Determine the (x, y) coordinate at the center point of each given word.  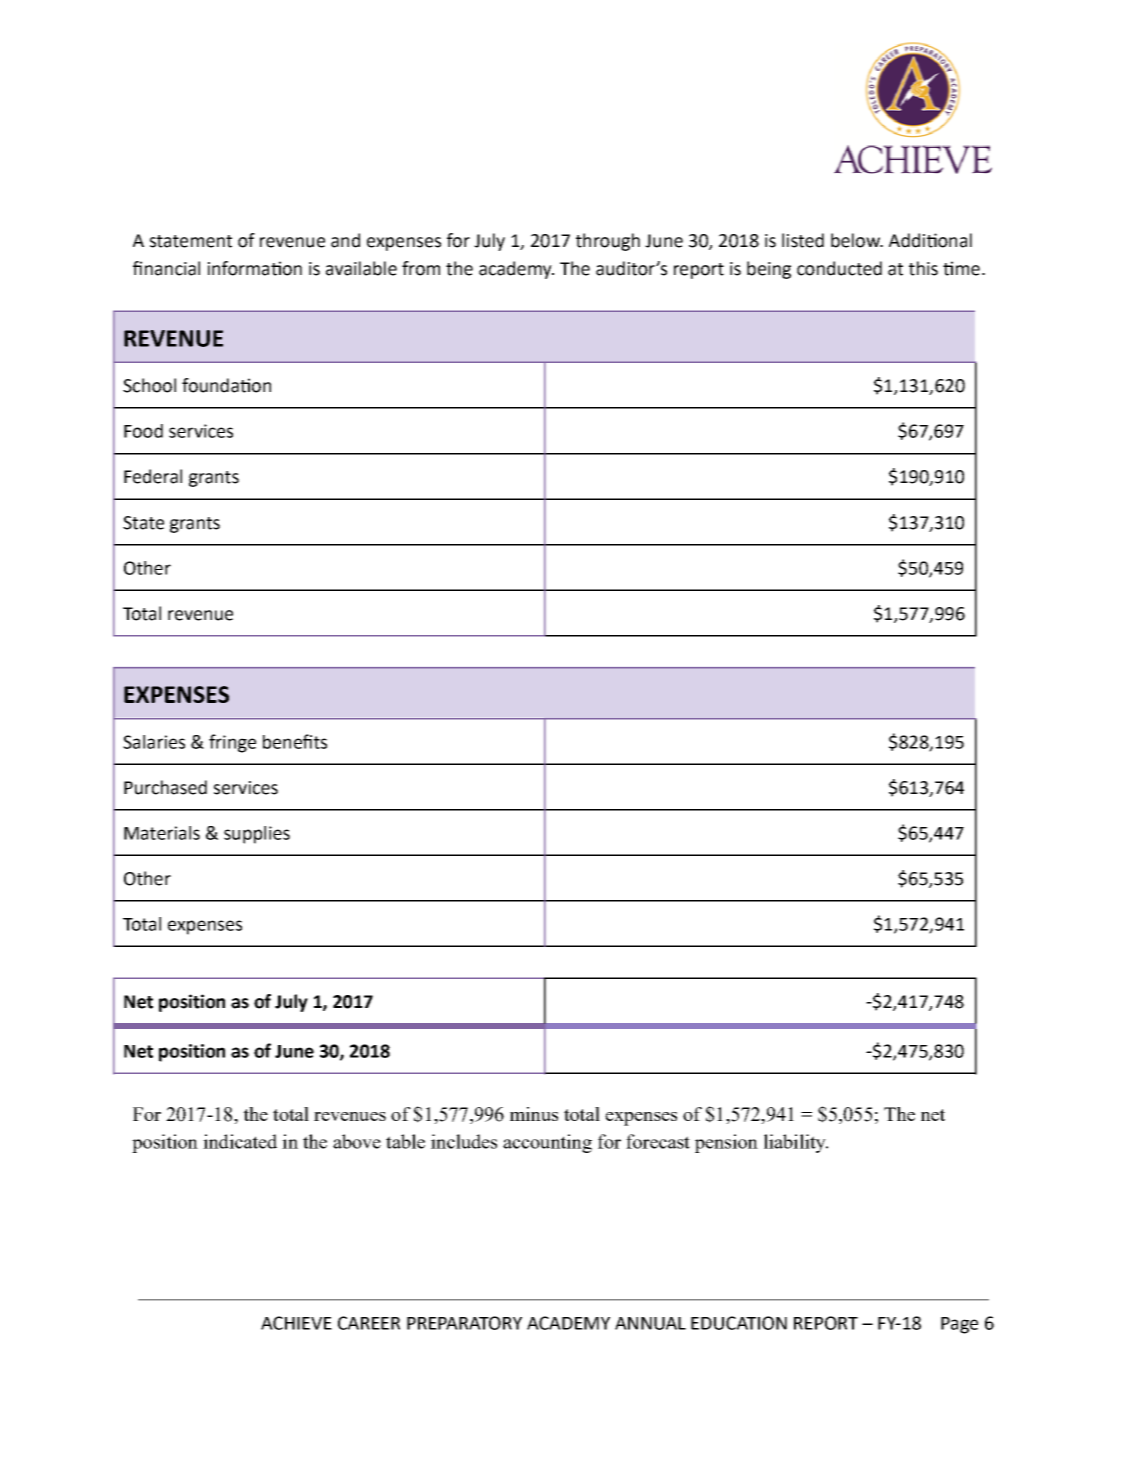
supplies (257, 835)
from (421, 268)
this (923, 268)
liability (796, 1143)
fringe (232, 743)
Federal (153, 476)
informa (240, 268)
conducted (839, 268)
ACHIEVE (296, 1323)
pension (726, 1143)
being (769, 270)
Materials (162, 833)
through (608, 242)
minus (534, 1114)
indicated (240, 1141)
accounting (547, 1143)
